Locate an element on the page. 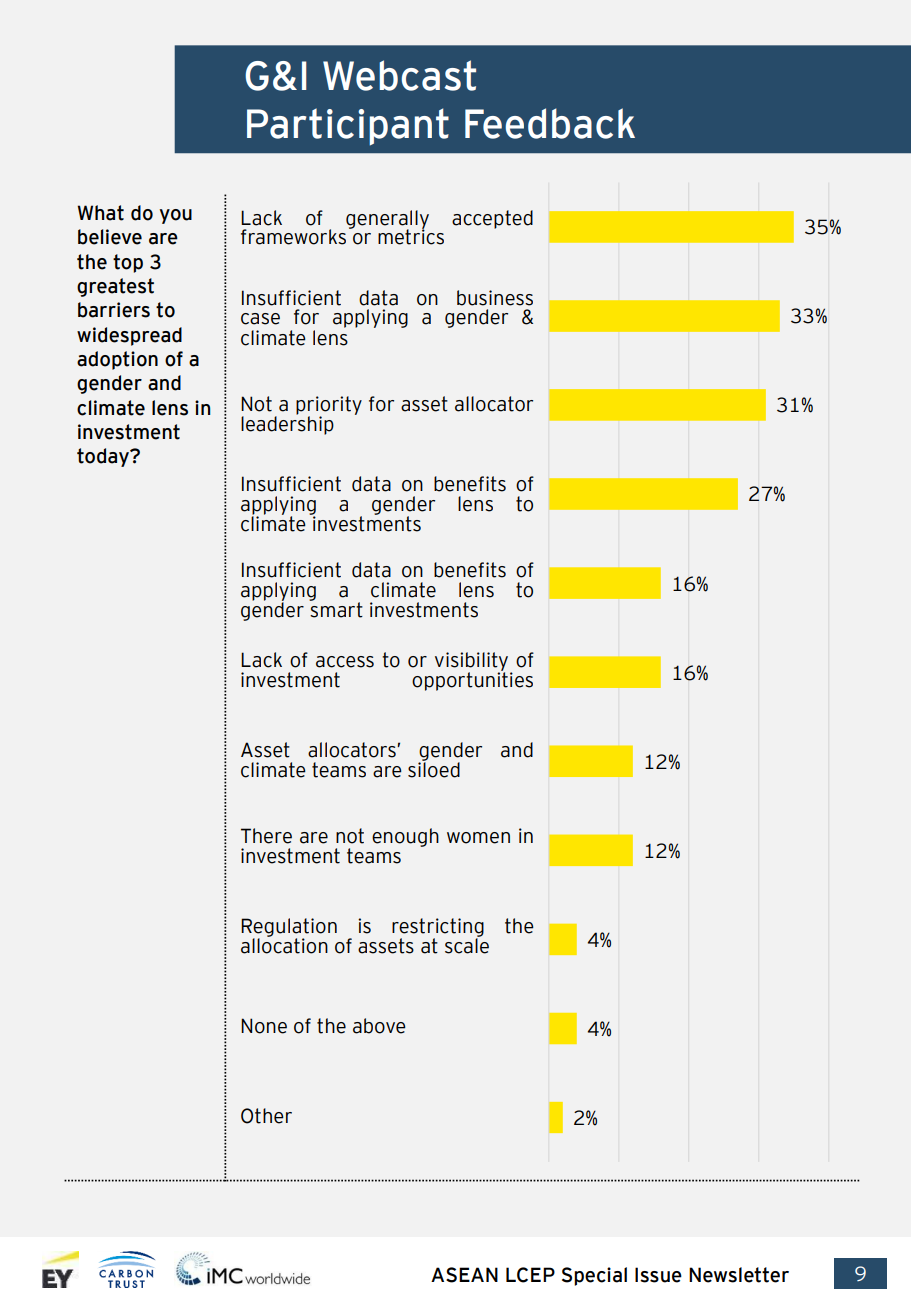  Webcast is located at coordinates (399, 75).
